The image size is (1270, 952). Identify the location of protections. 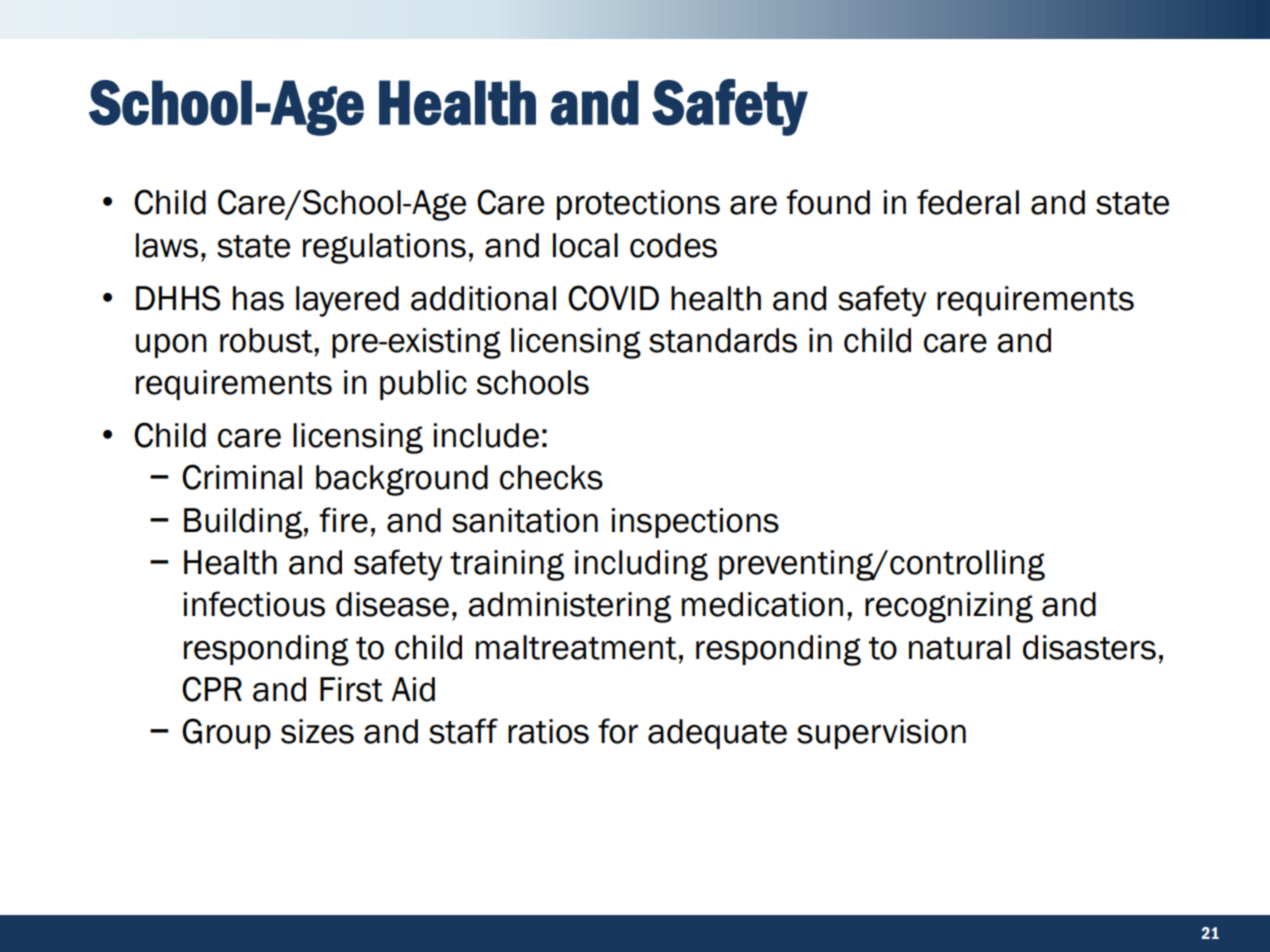
(638, 205).
